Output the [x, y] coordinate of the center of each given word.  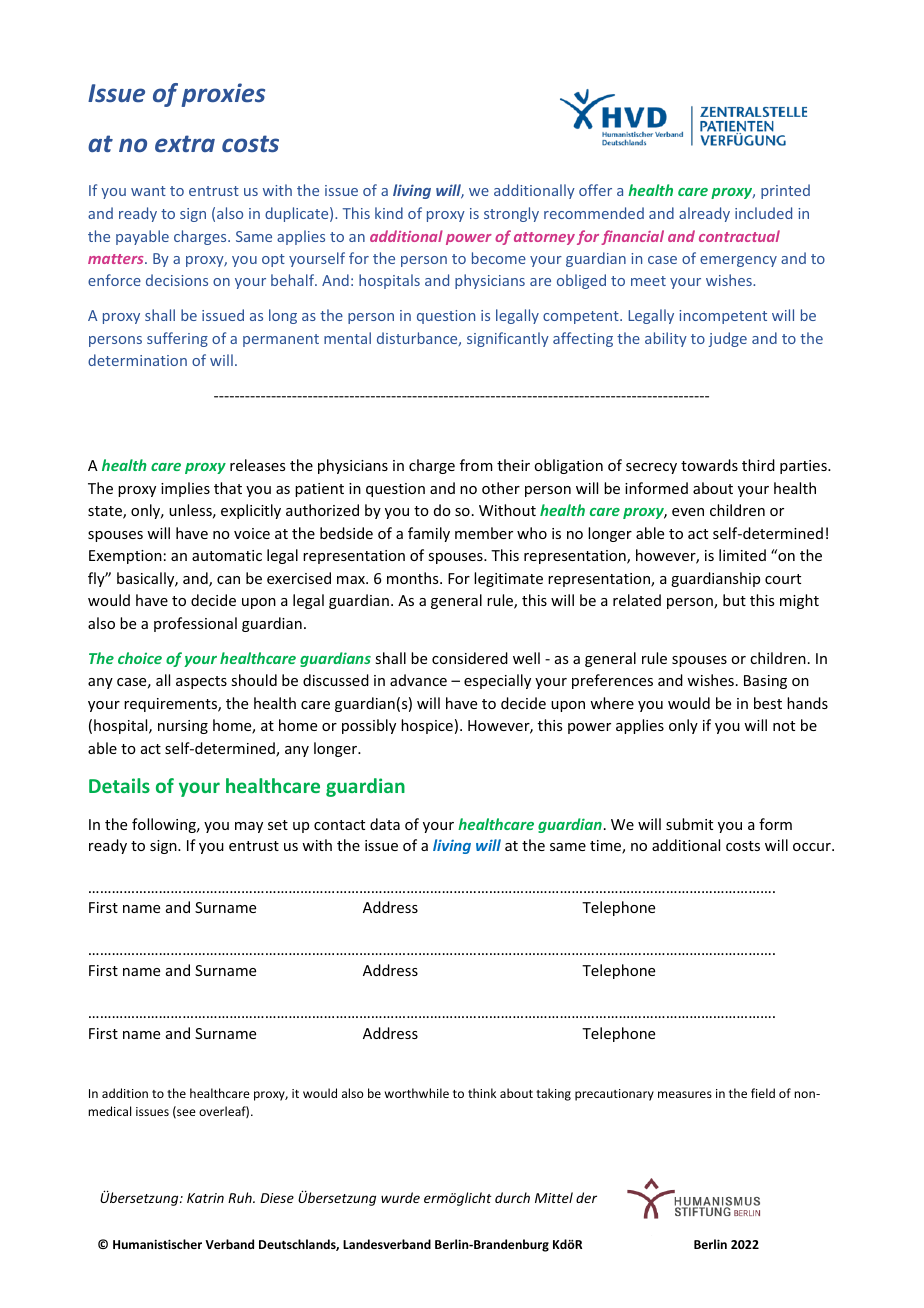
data [385, 824]
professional [195, 624]
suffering [177, 339]
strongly [511, 214]
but [734, 600]
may [249, 827]
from [476, 465]
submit [689, 824]
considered [470, 658]
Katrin [205, 1198]
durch [512, 1197]
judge [727, 339]
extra [185, 143]
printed [785, 191]
